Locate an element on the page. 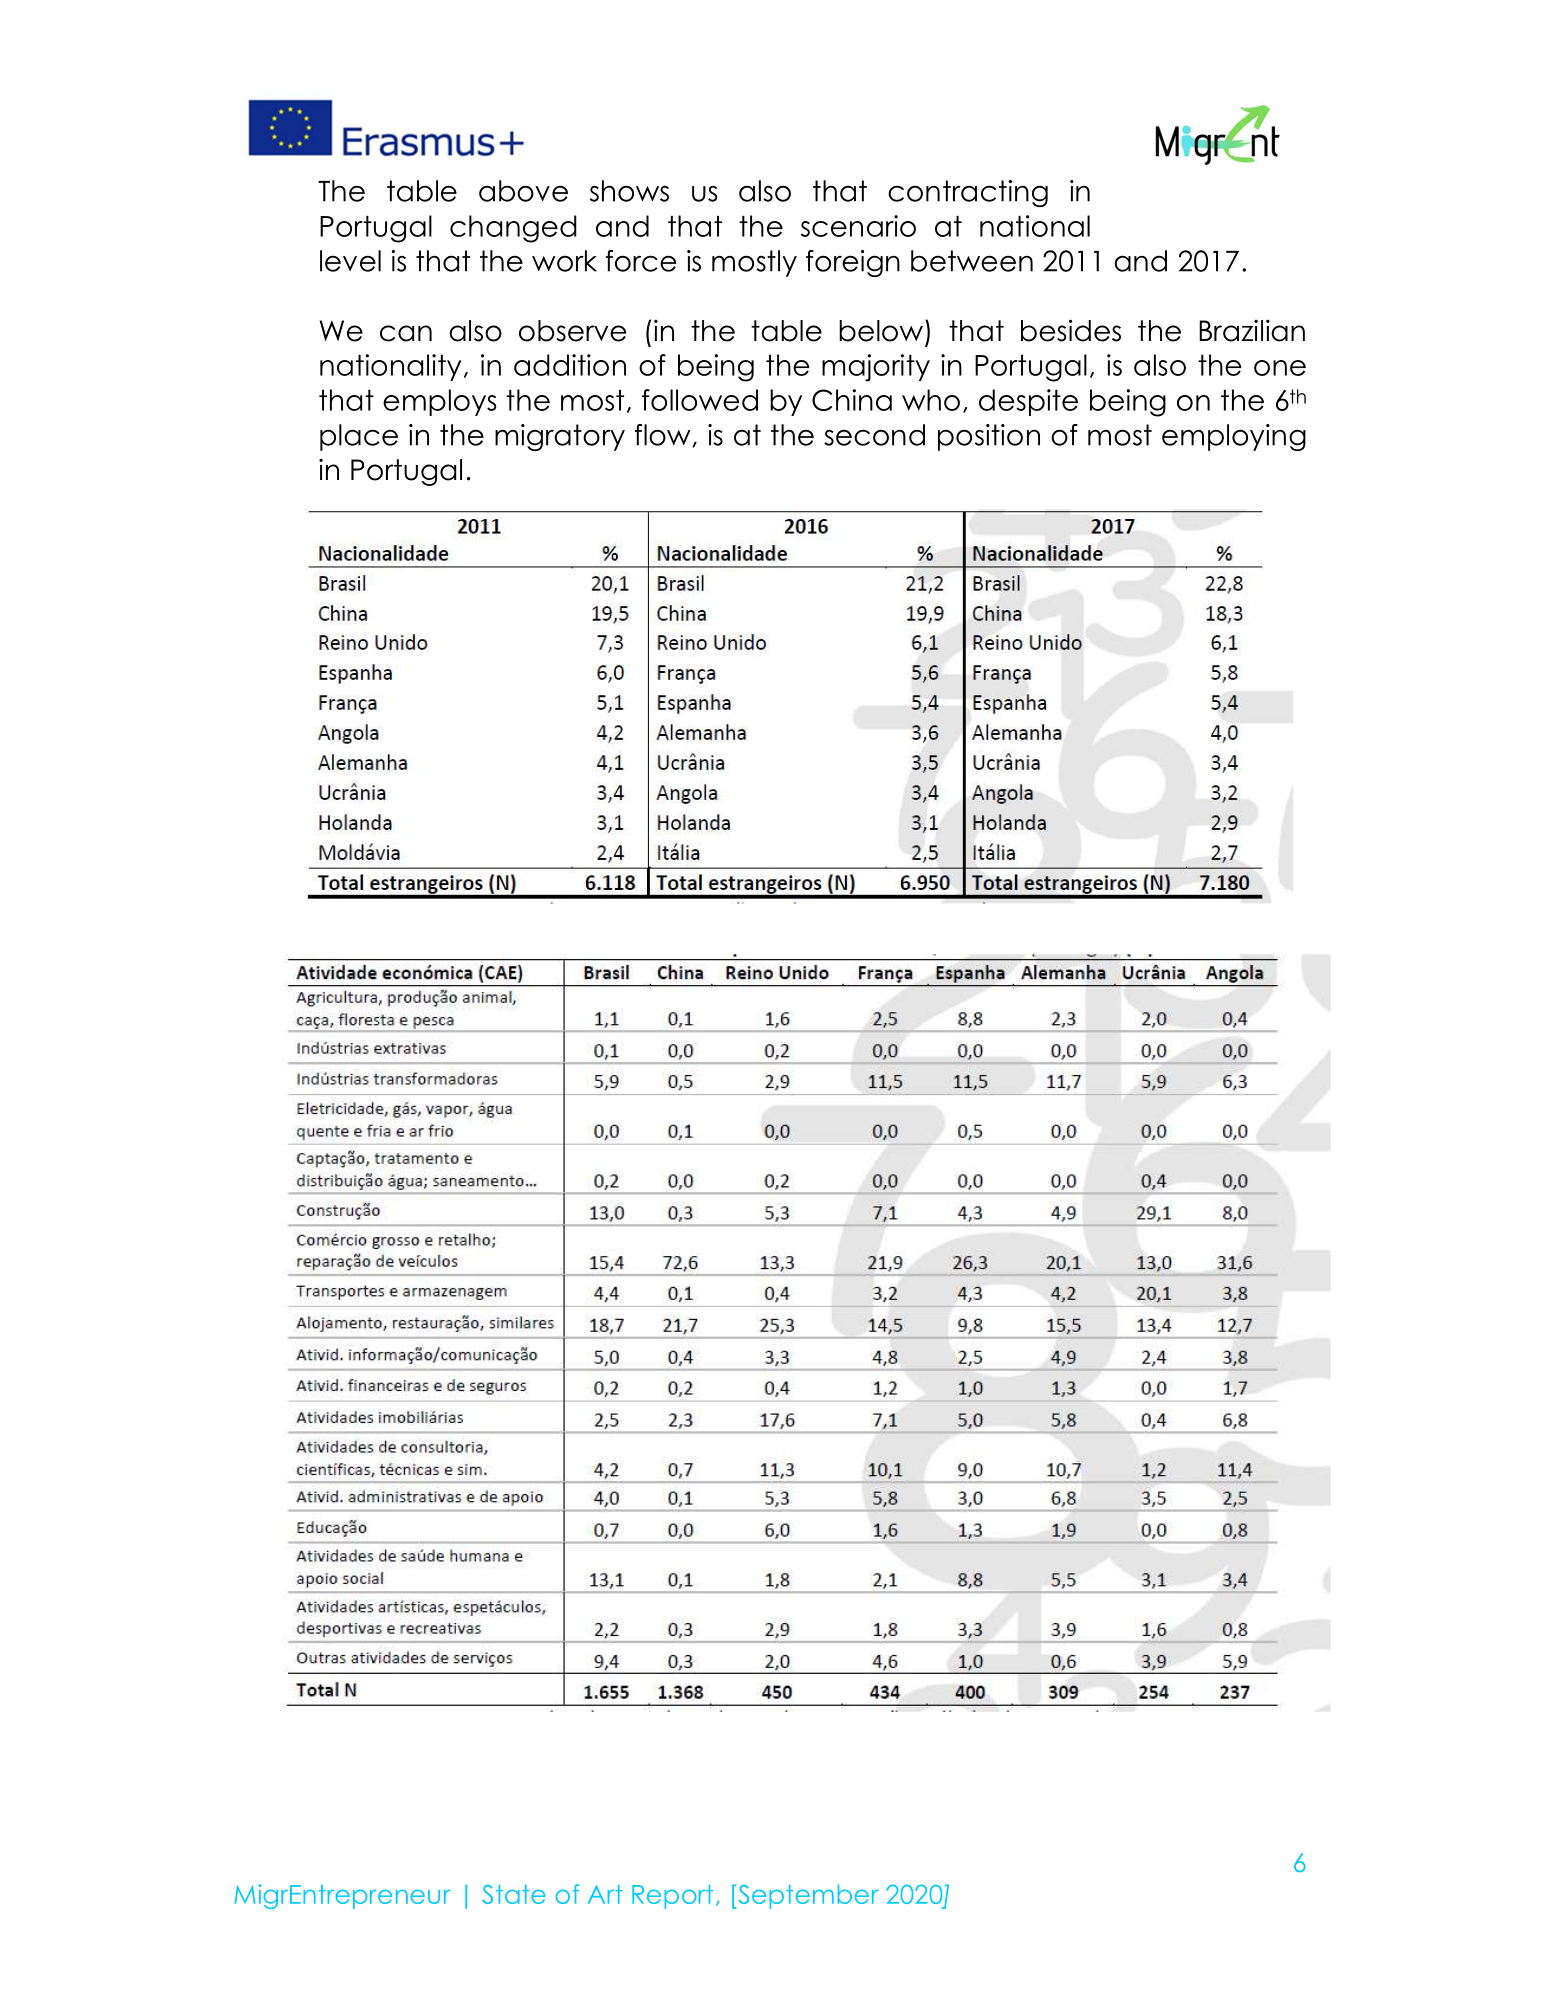 The height and width of the image is (1995, 1541). employing is located at coordinates (1234, 437).
